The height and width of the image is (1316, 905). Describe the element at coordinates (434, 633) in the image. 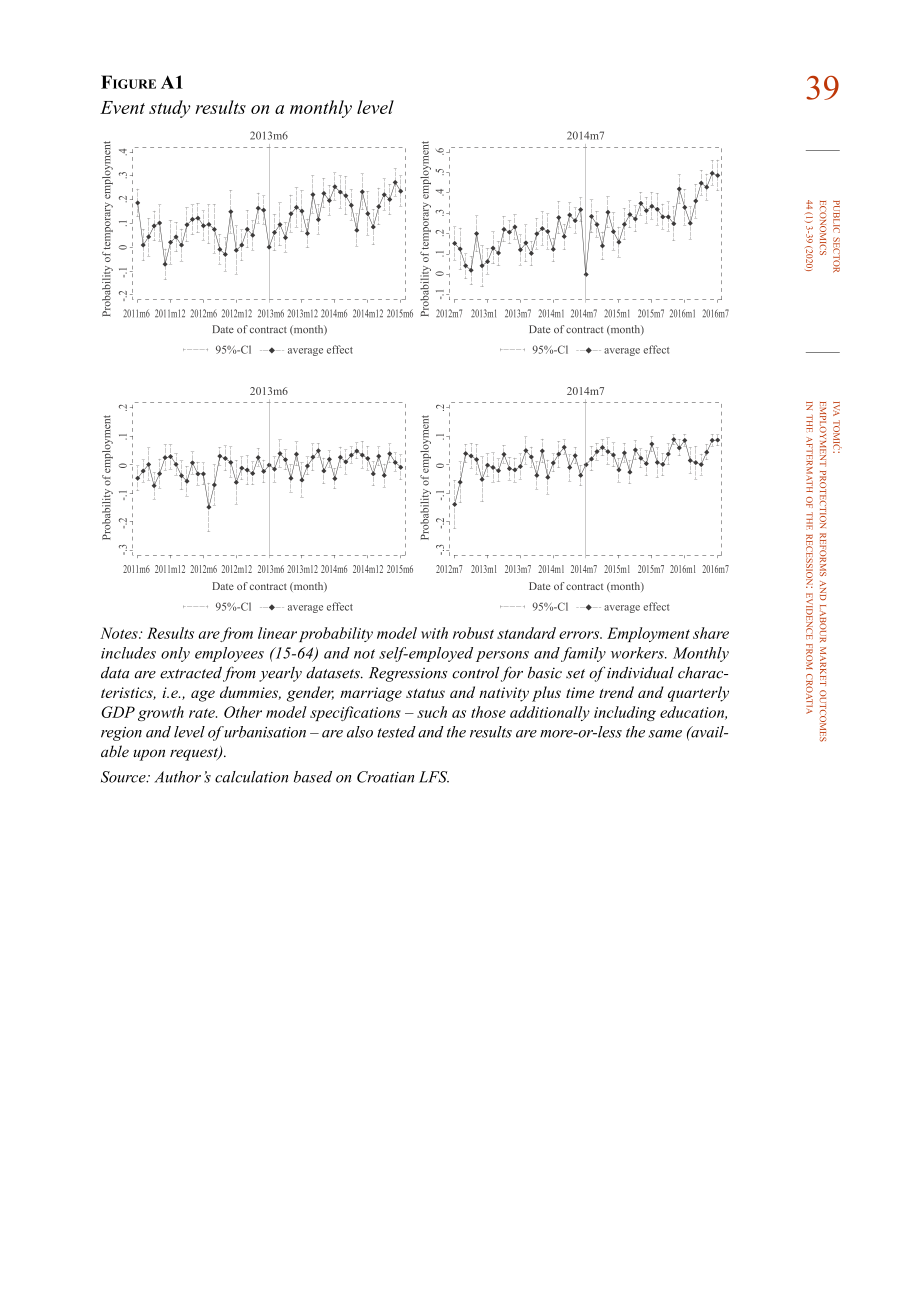

I see `with` at that location.
